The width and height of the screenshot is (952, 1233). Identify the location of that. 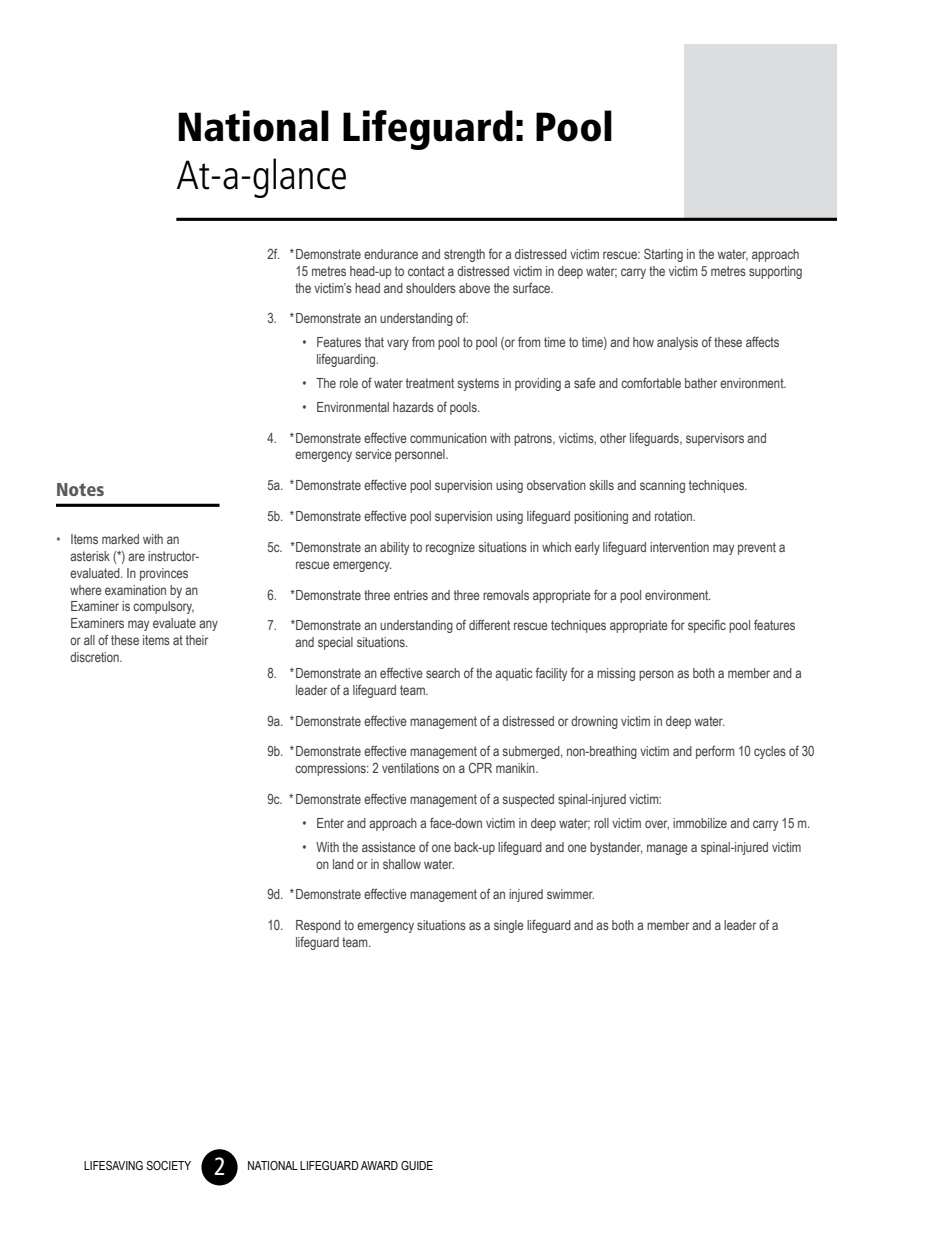
(374, 342).
